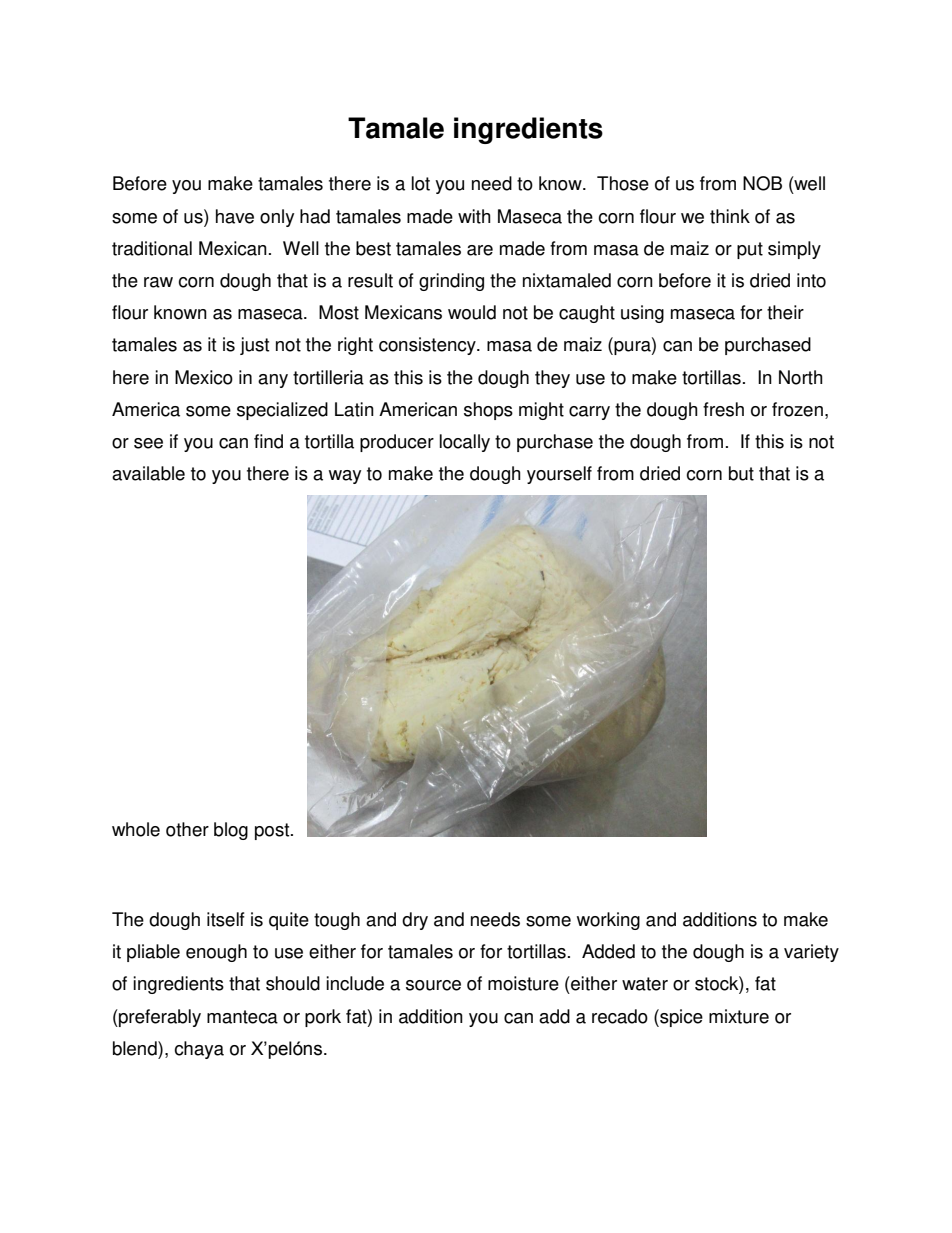 This screenshot has width=952, height=1233. Describe the element at coordinates (235, 216) in the screenshot. I see `have` at that location.
